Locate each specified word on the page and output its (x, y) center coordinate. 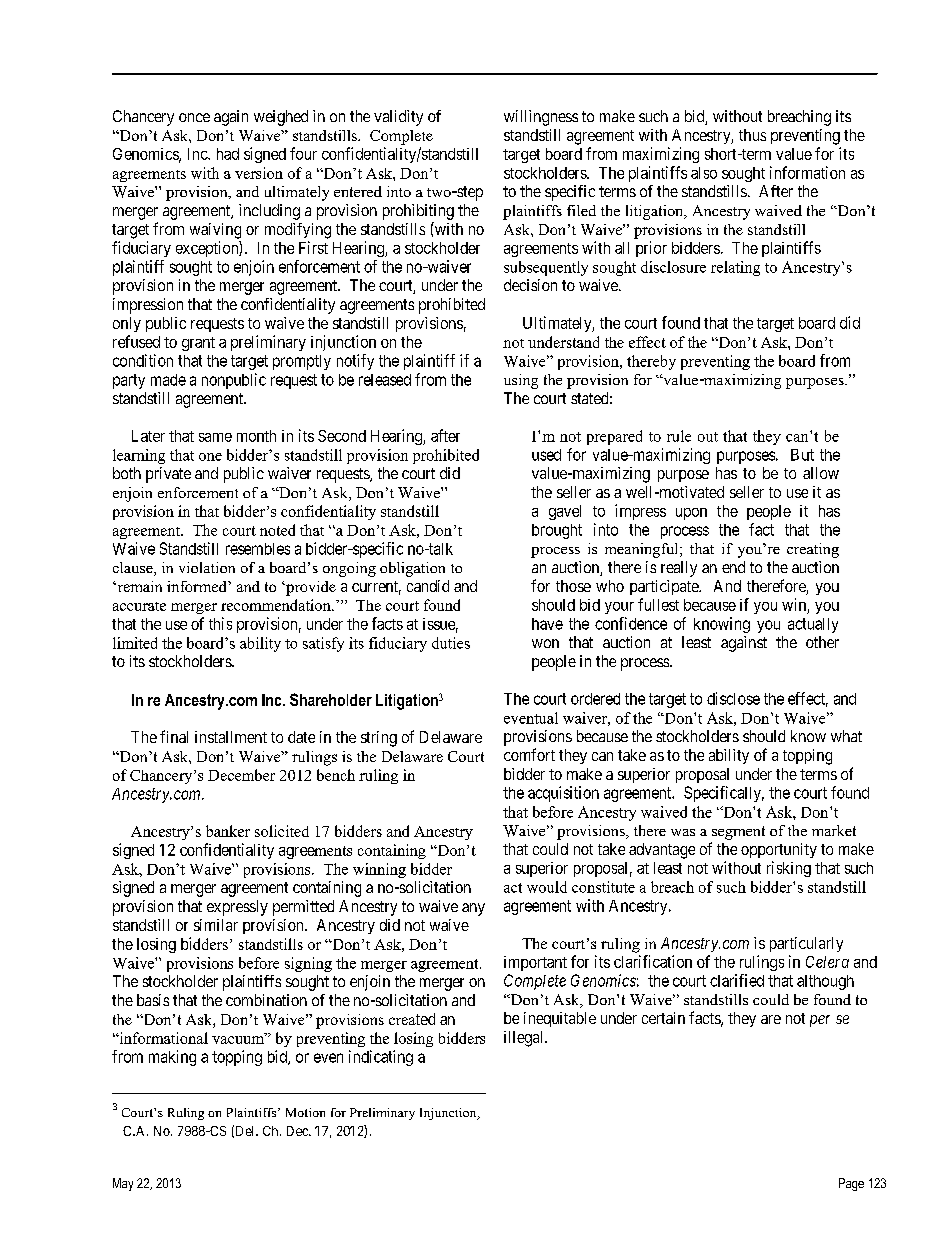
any (473, 909)
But (802, 455)
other (822, 642)
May (123, 1184)
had (228, 154)
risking (789, 869)
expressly (237, 908)
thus (752, 135)
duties (451, 643)
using (521, 381)
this (220, 623)
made (168, 380)
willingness (541, 118)
